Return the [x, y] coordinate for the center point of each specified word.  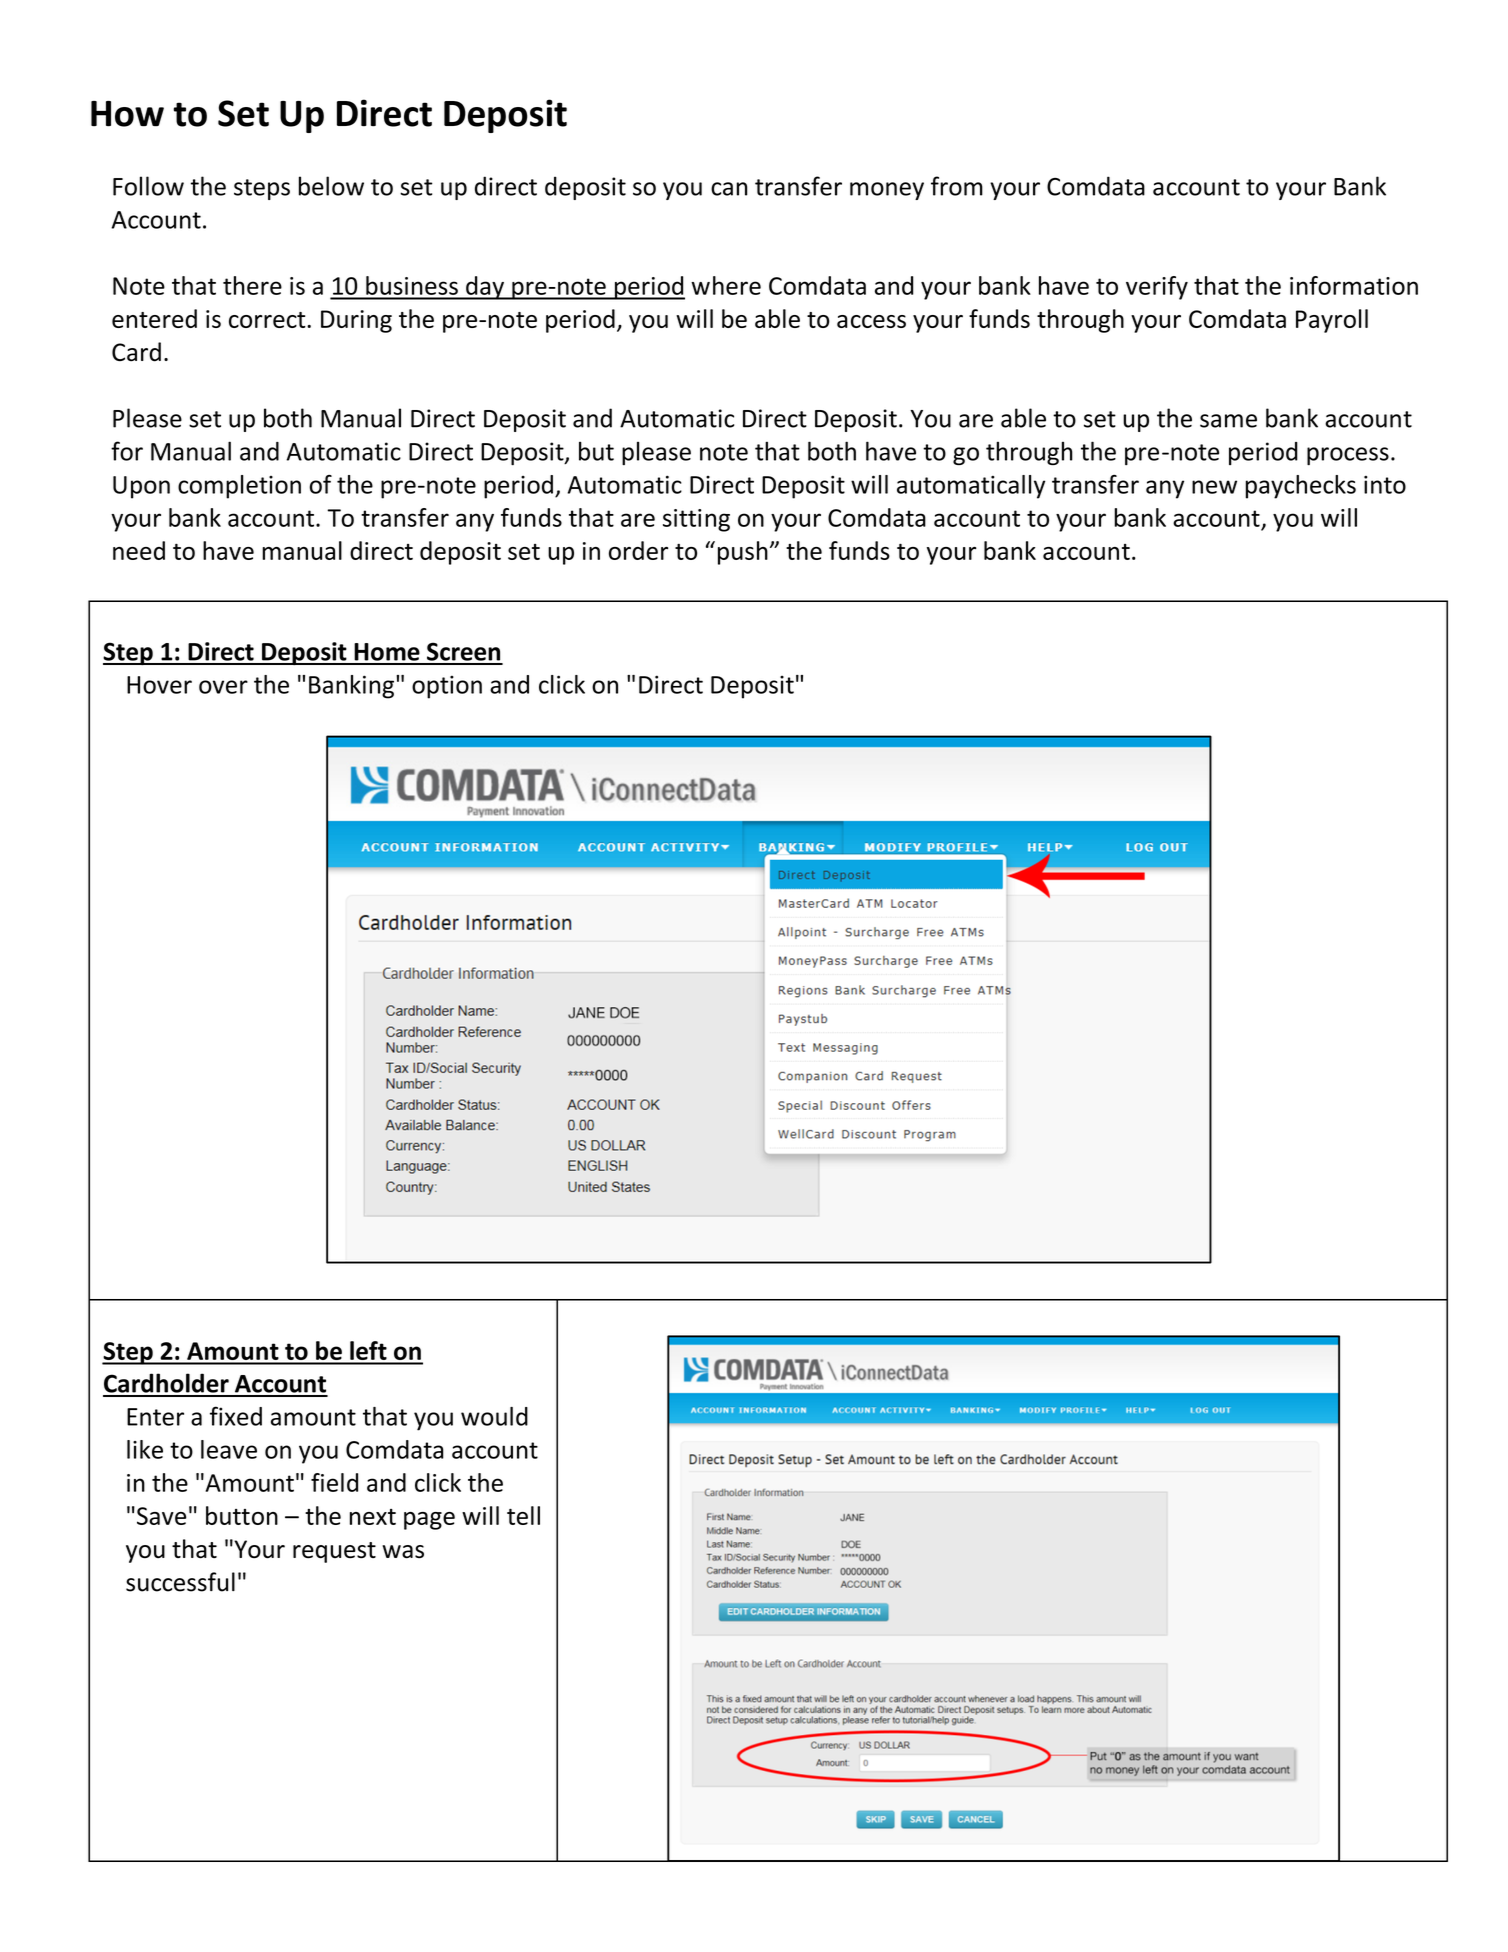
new [1214, 487]
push [743, 553]
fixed [236, 1416]
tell [523, 1515]
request [334, 1552]
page [429, 1521]
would [494, 1416]
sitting [696, 520]
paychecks [1301, 487]
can [729, 189]
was [403, 1552]
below [331, 186]
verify [1157, 288]
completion [239, 487]
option [447, 687]
